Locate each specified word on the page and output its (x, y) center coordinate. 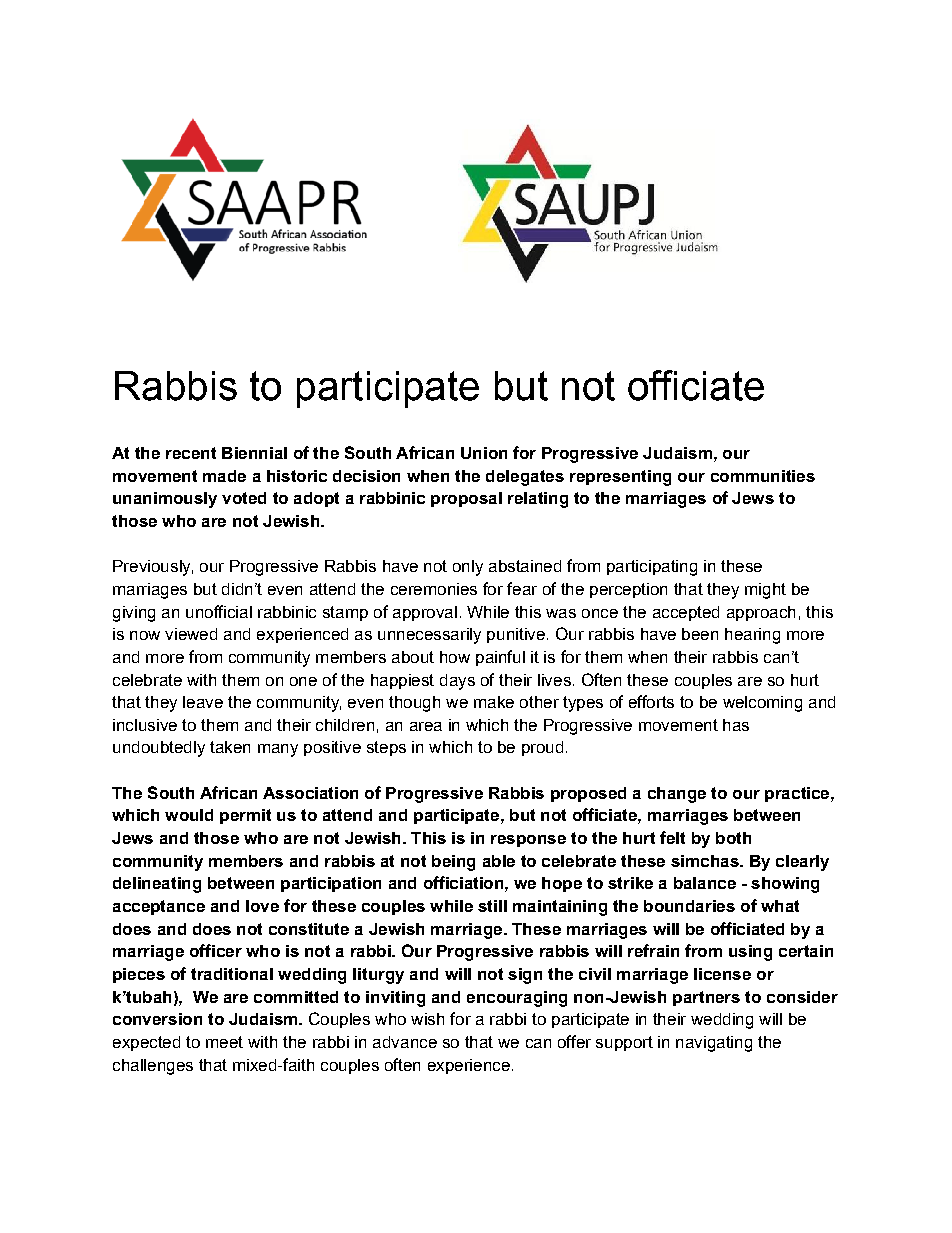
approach (761, 613)
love (262, 906)
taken (230, 747)
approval (425, 613)
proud (542, 748)
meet (224, 1042)
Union (484, 453)
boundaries (689, 906)
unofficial (219, 611)
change (677, 795)
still (492, 906)
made (224, 476)
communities (763, 476)
